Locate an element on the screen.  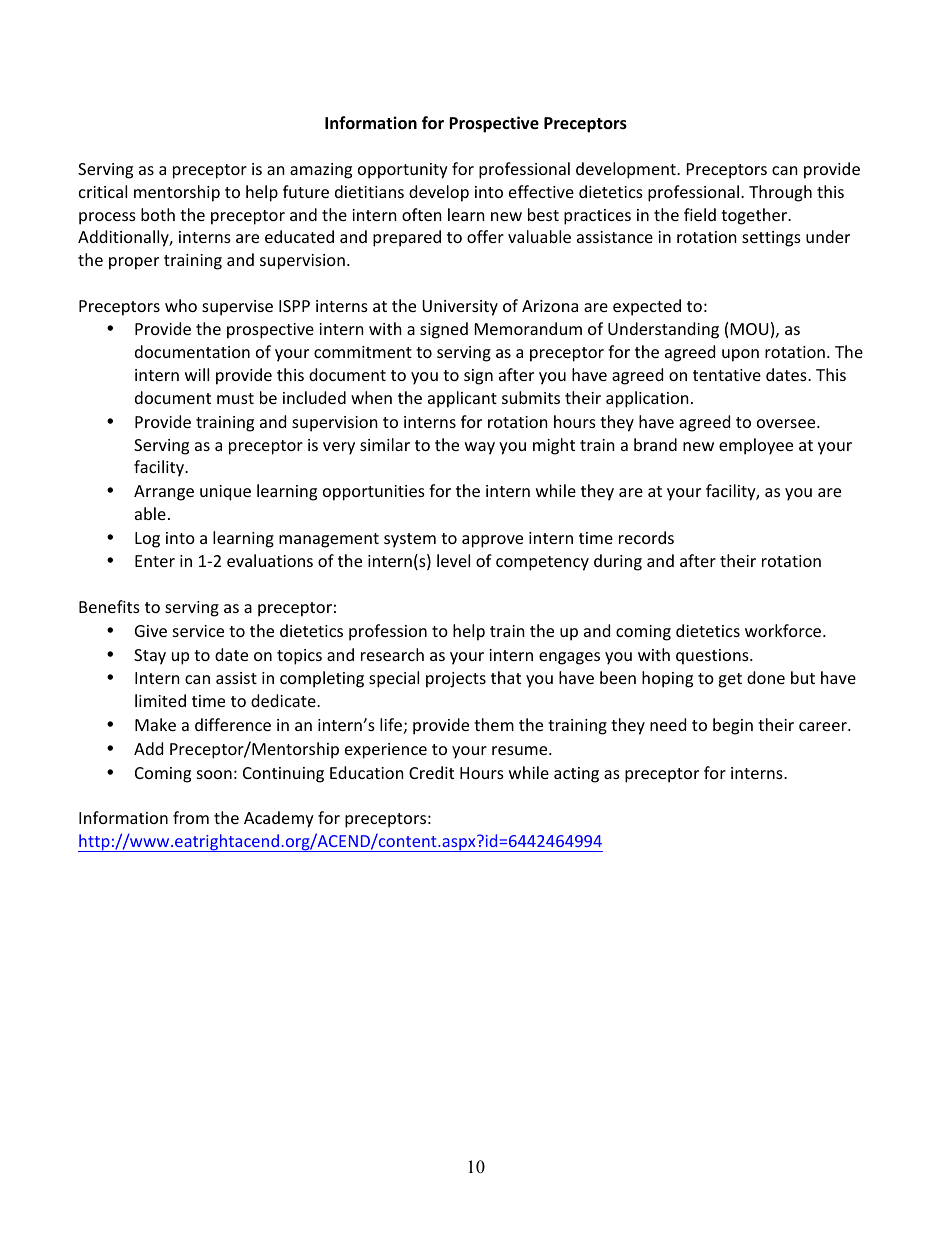
both is located at coordinates (158, 214).
